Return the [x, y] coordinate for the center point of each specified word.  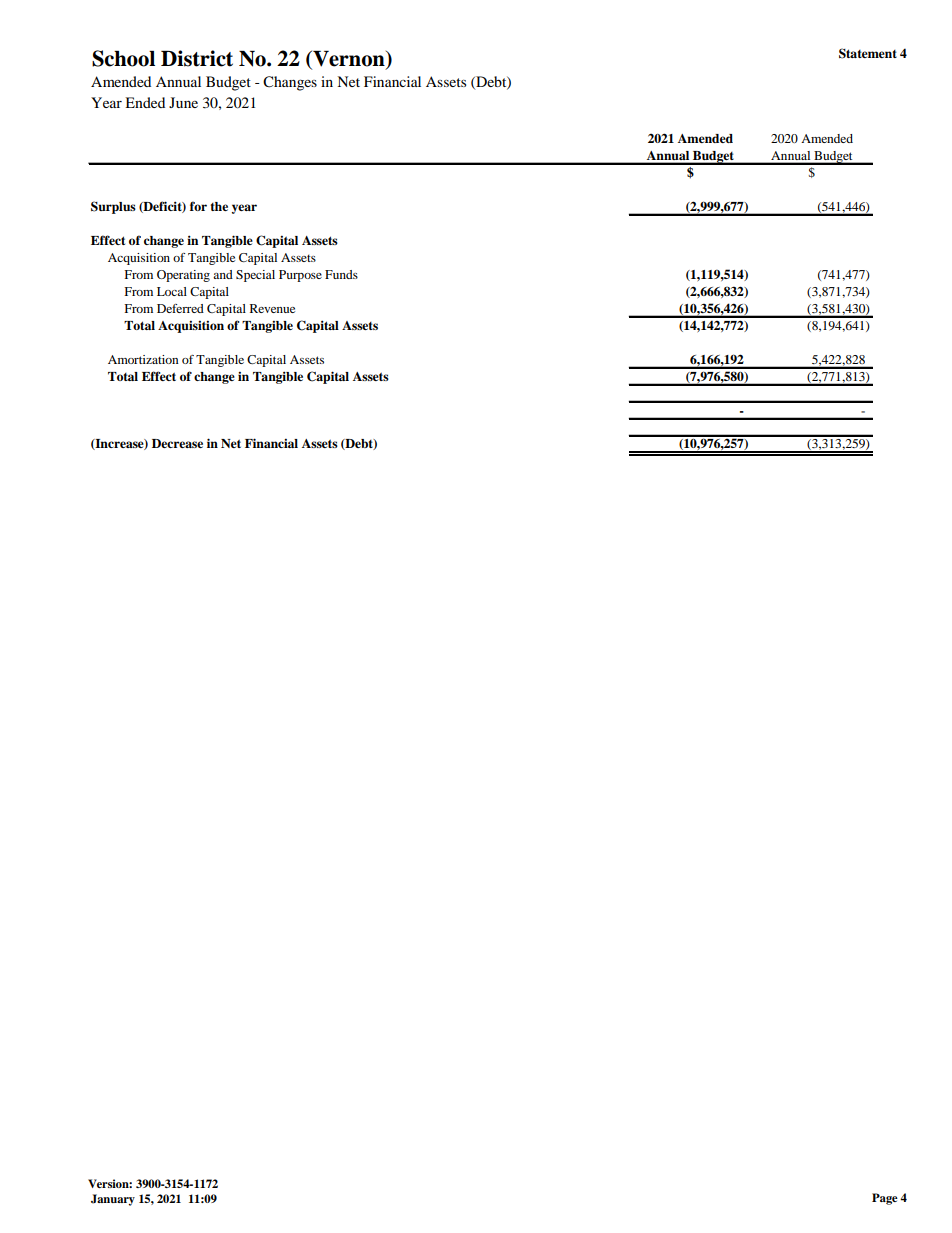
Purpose [300, 276]
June [183, 102]
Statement [868, 53]
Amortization [143, 359]
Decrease [177, 443]
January [113, 1200]
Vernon [349, 59]
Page [885, 1199]
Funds [341, 274]
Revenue [272, 308]
